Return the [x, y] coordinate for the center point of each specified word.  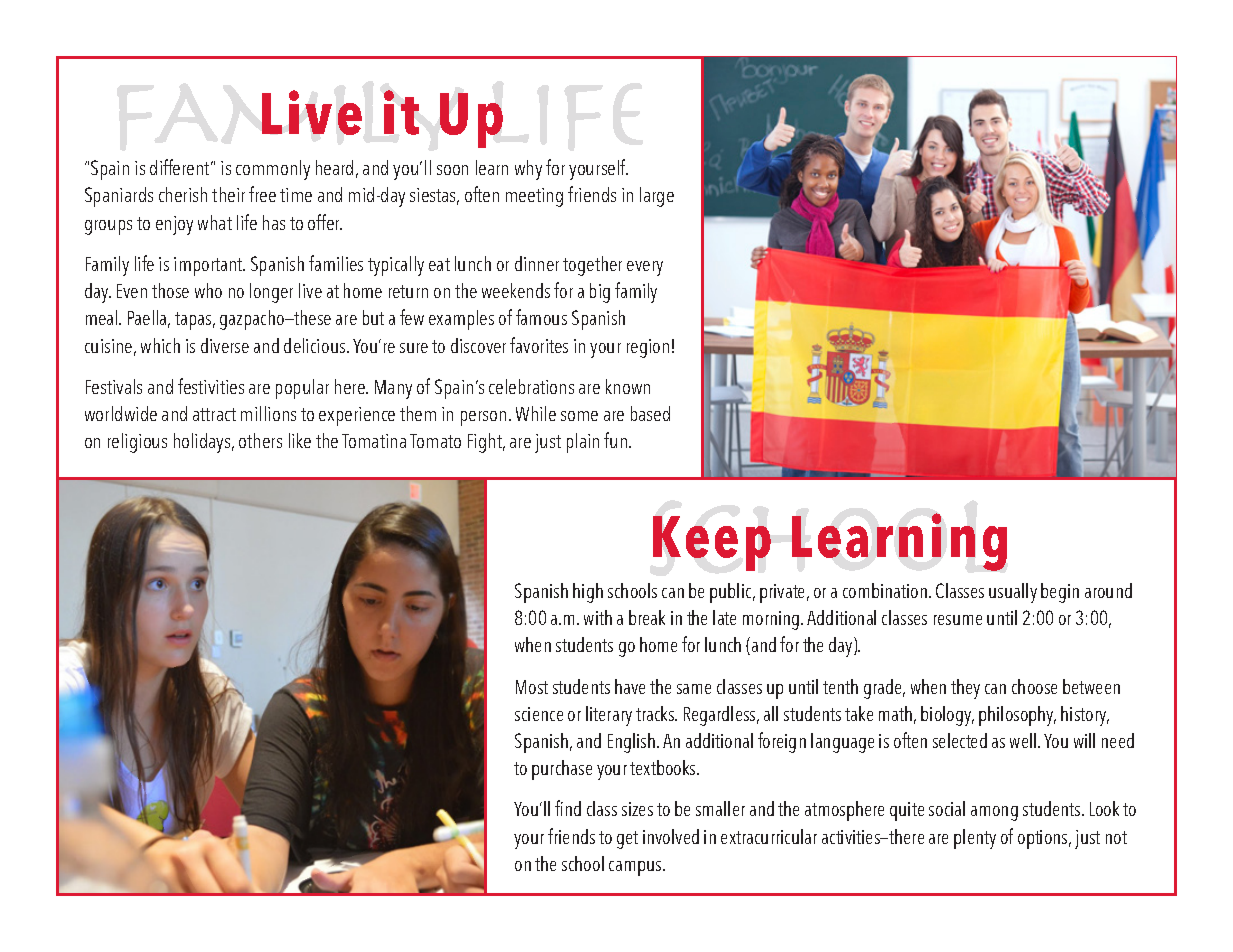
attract [214, 414]
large [657, 197]
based [650, 413]
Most [532, 687]
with [598, 617]
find [568, 808]
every [645, 268]
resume [958, 620]
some [579, 416]
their [228, 194]
